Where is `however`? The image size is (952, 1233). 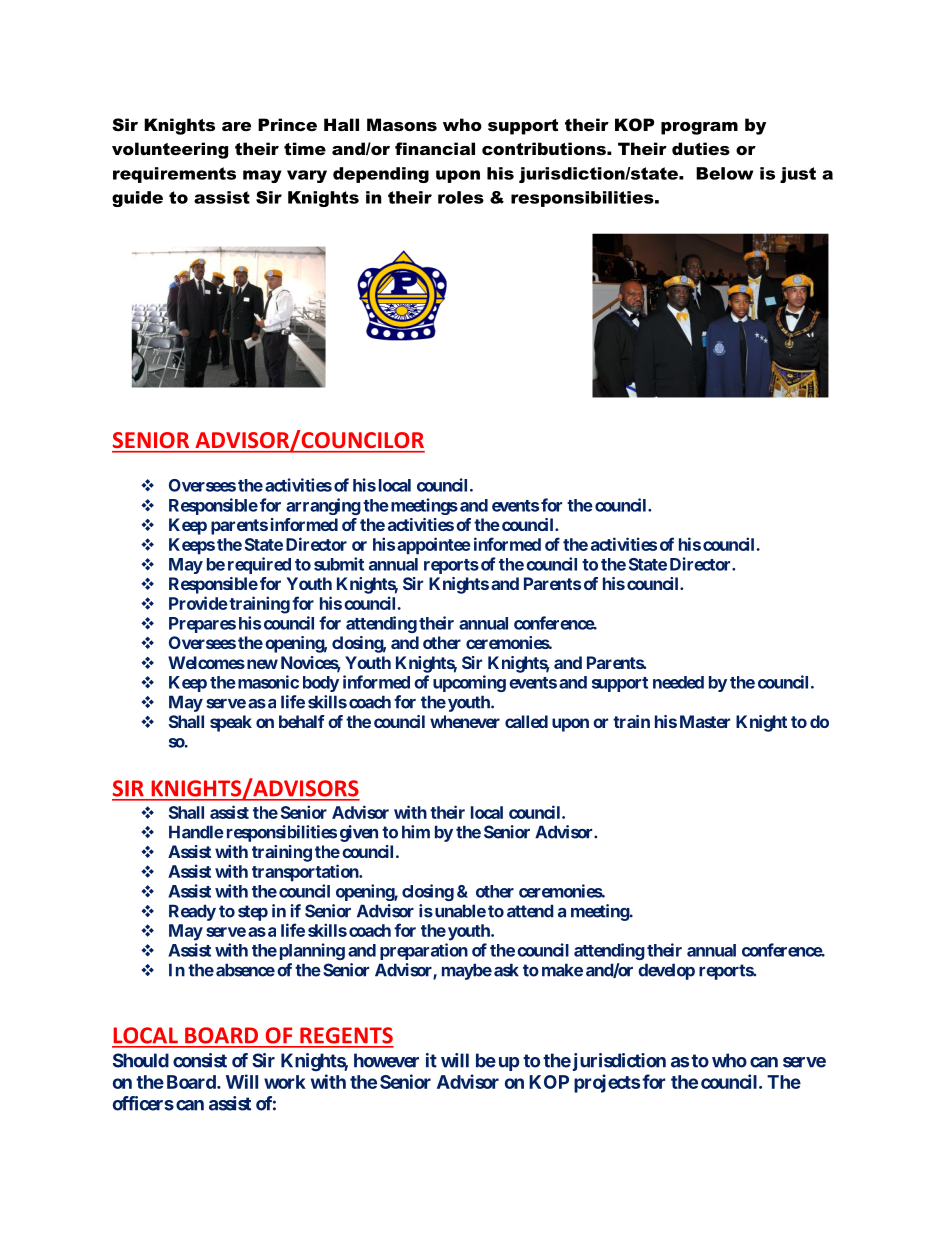 however is located at coordinates (386, 1060).
